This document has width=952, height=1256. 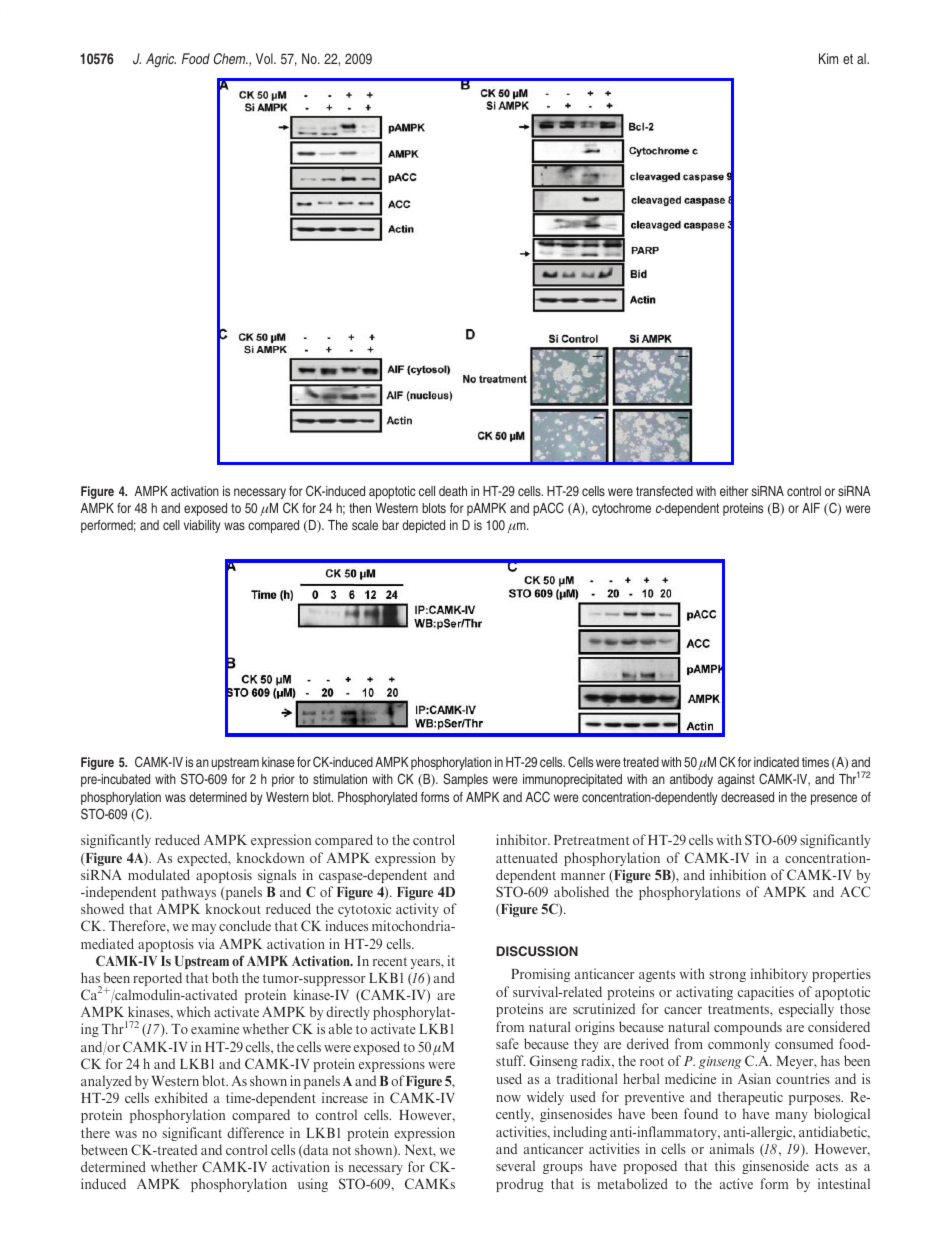 What do you see at coordinates (255, 1132) in the document?
I see `difference` at bounding box center [255, 1132].
